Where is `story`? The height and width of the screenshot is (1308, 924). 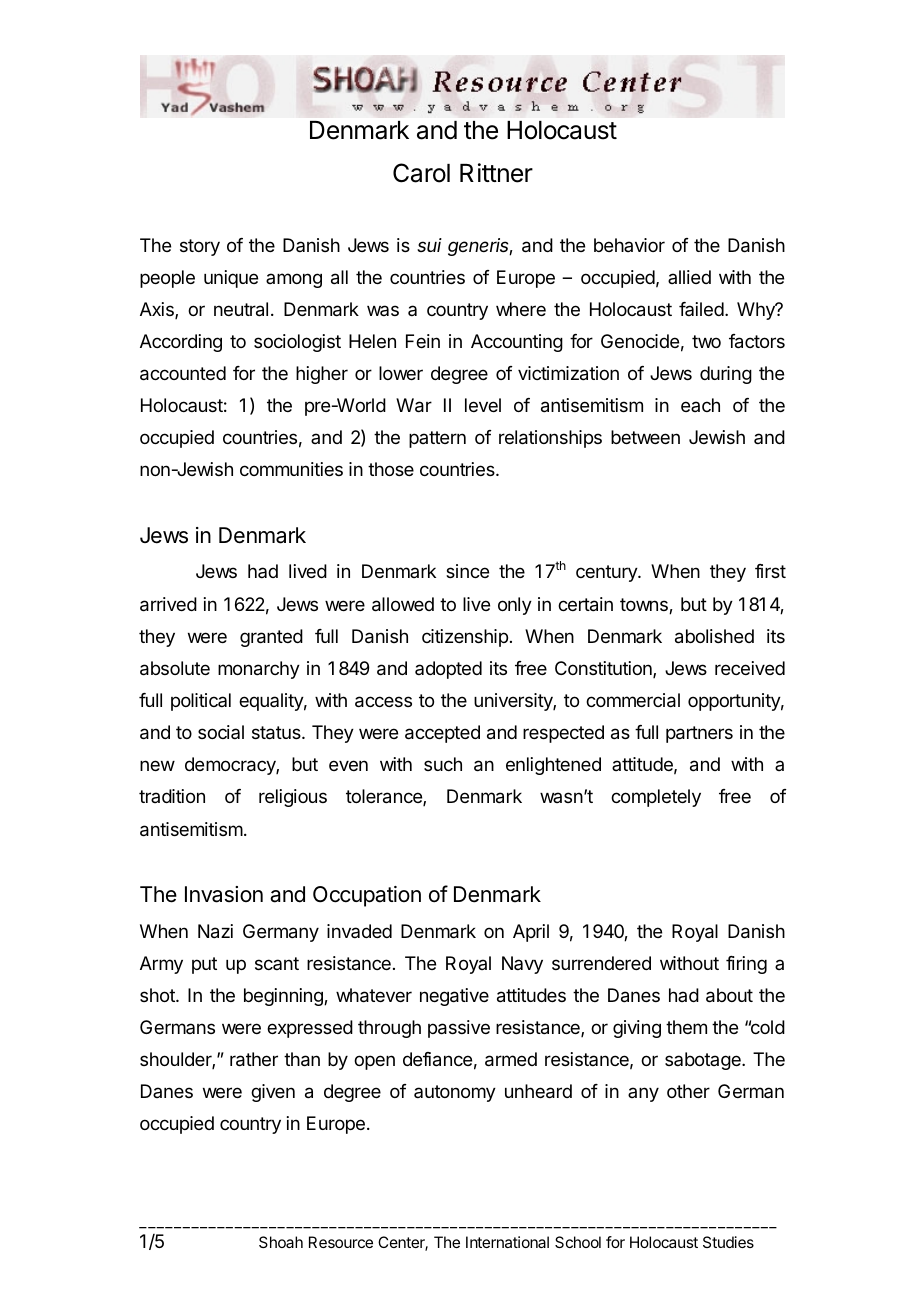
story is located at coordinates (200, 247).
